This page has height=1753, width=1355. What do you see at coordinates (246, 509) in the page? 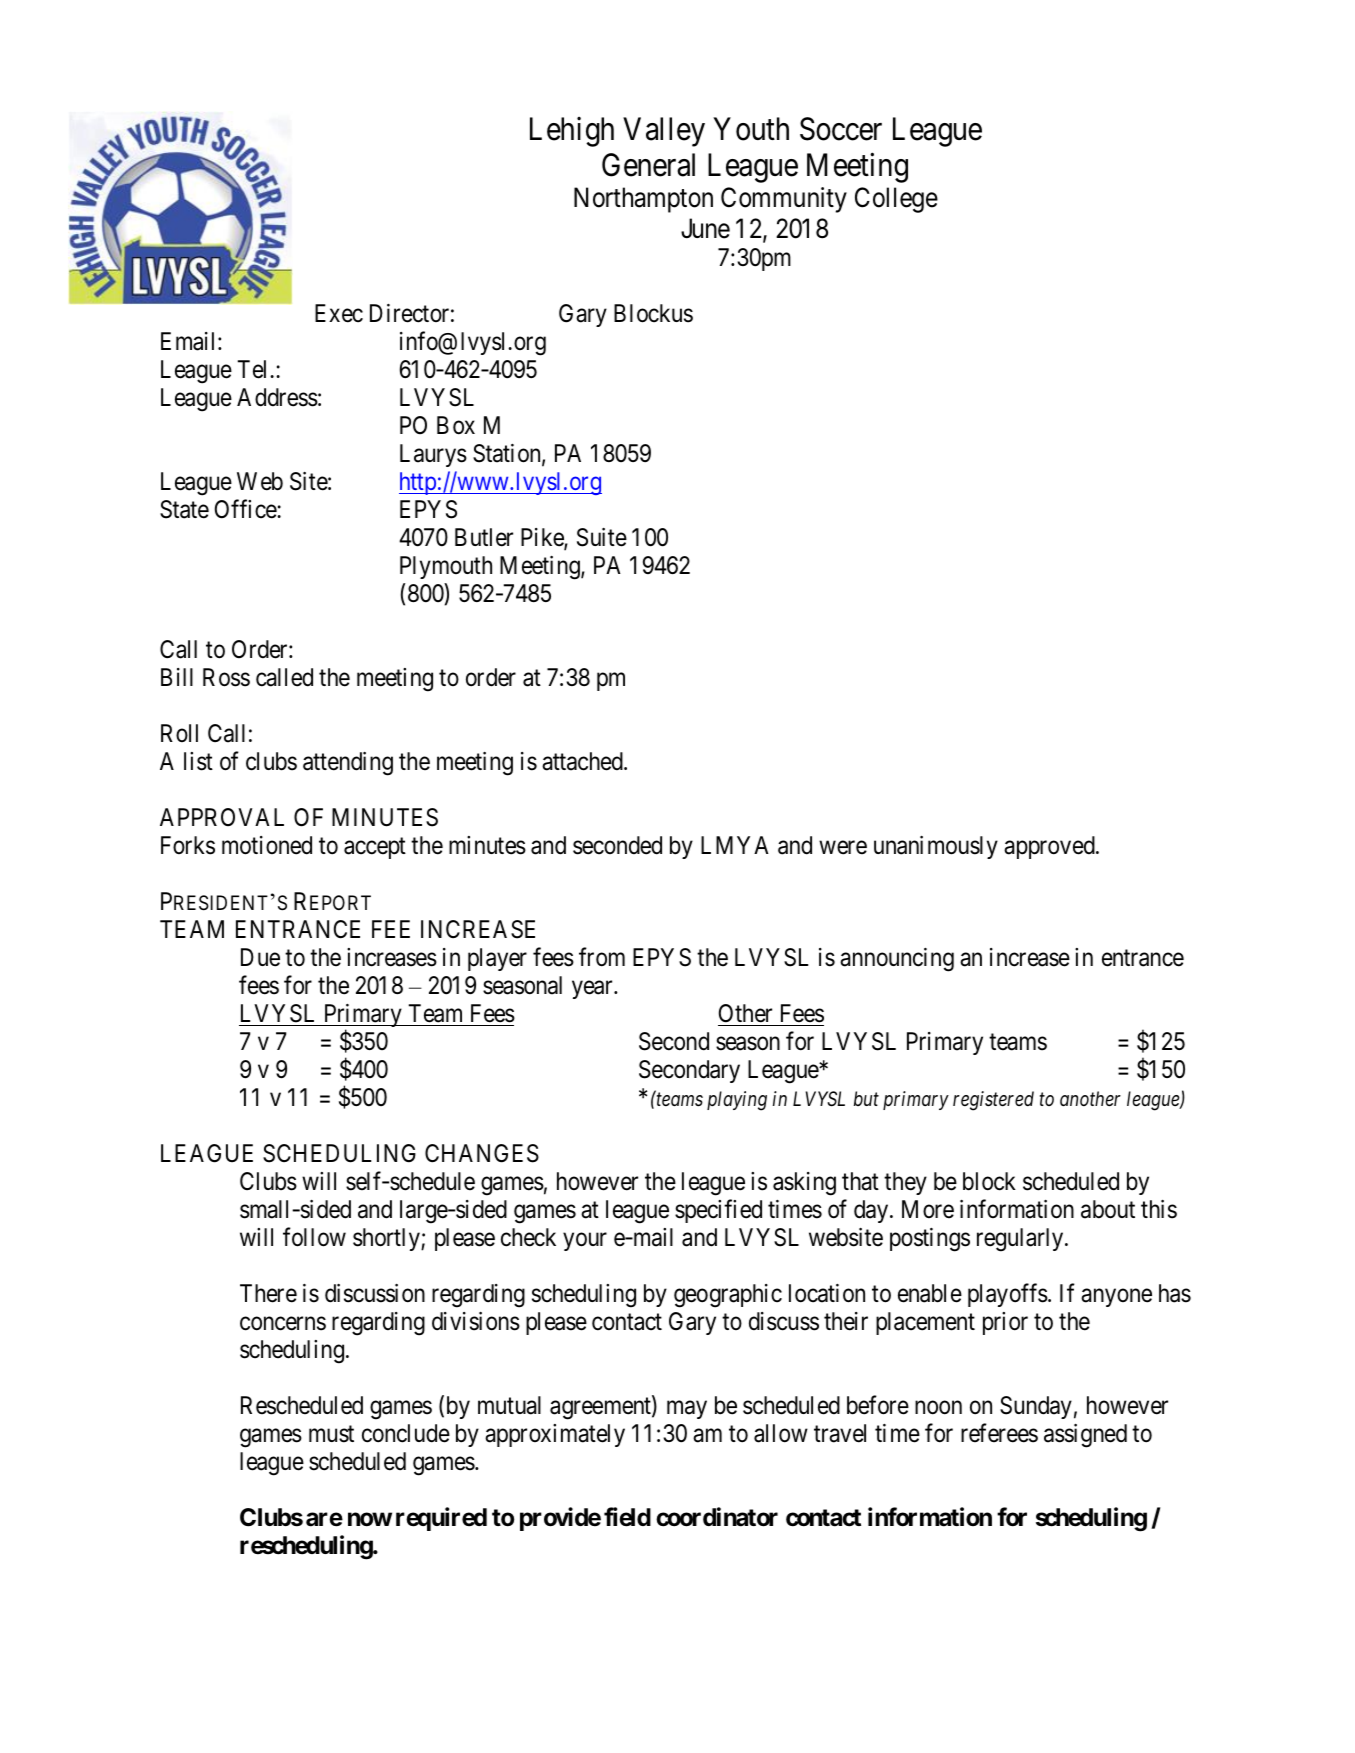
I see `Office` at bounding box center [246, 509].
